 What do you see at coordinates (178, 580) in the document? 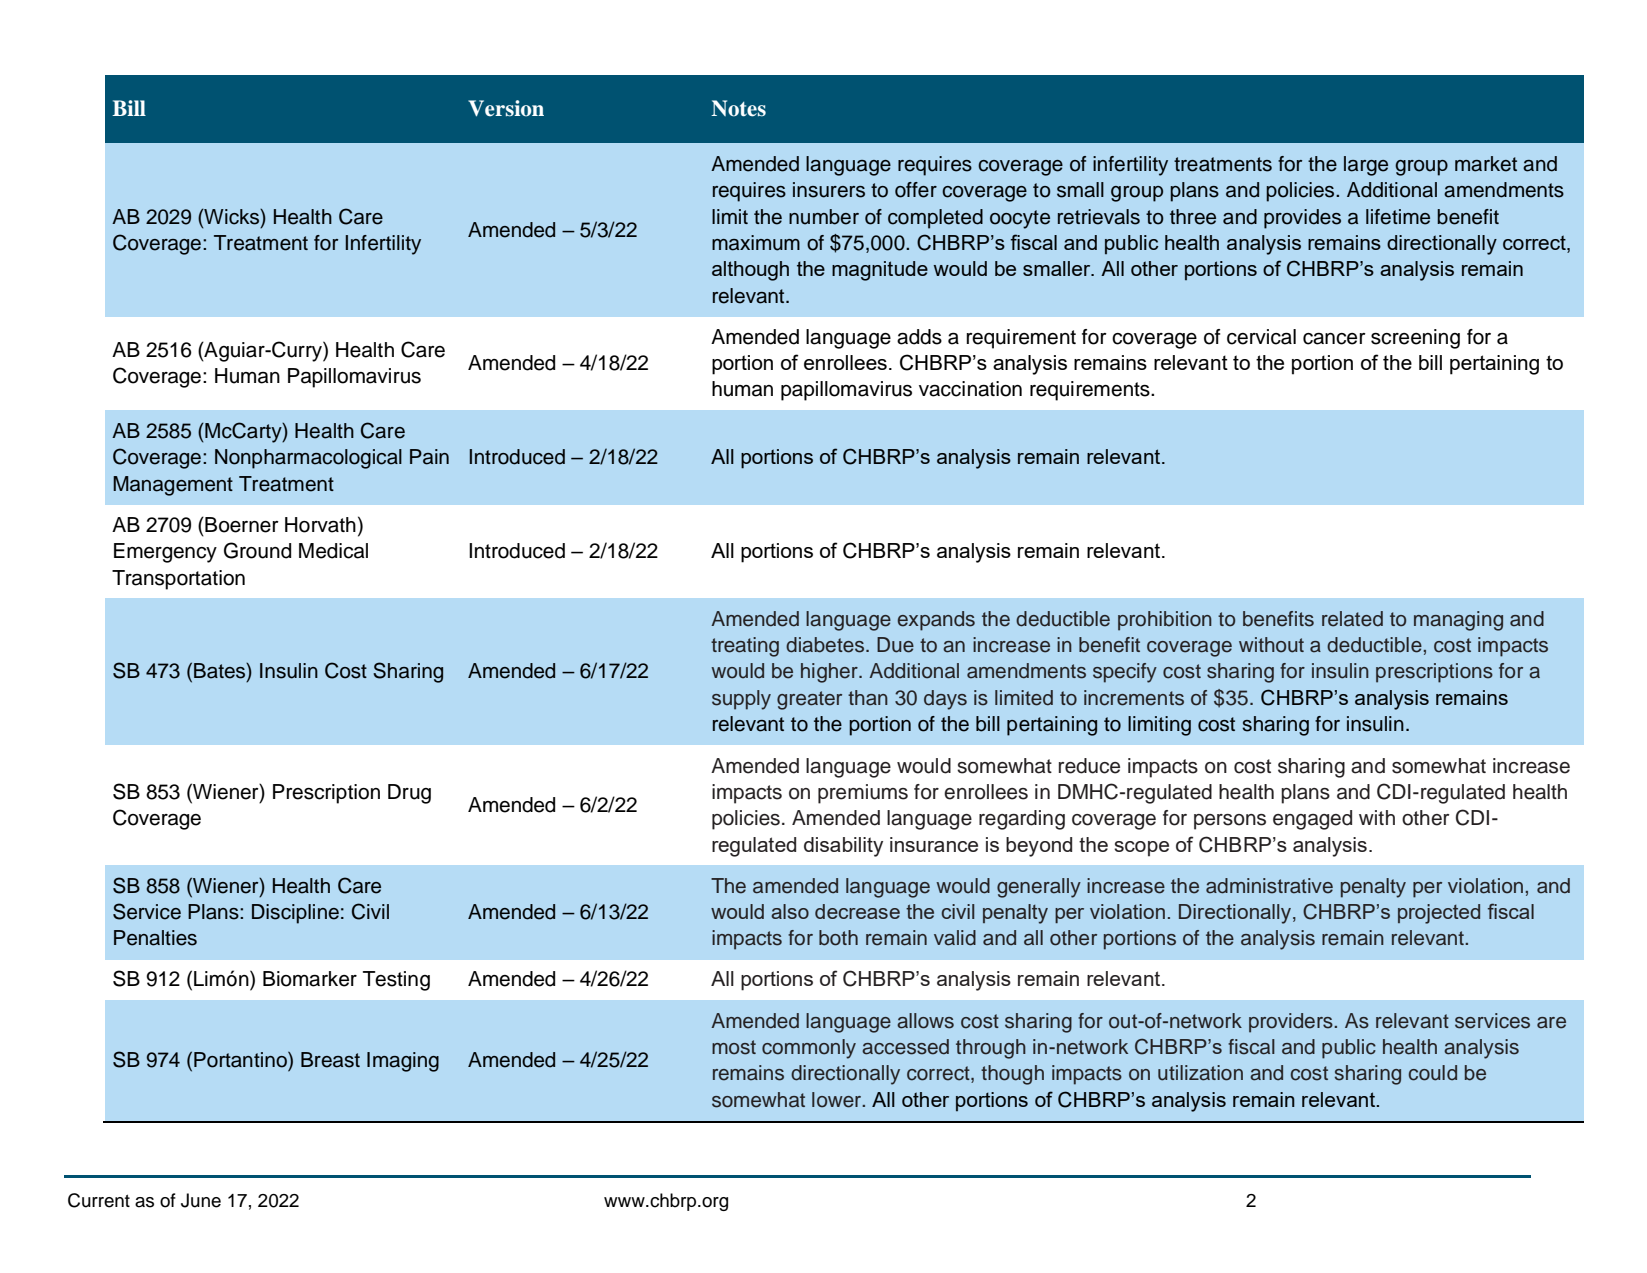
I see `Transportation` at bounding box center [178, 580].
